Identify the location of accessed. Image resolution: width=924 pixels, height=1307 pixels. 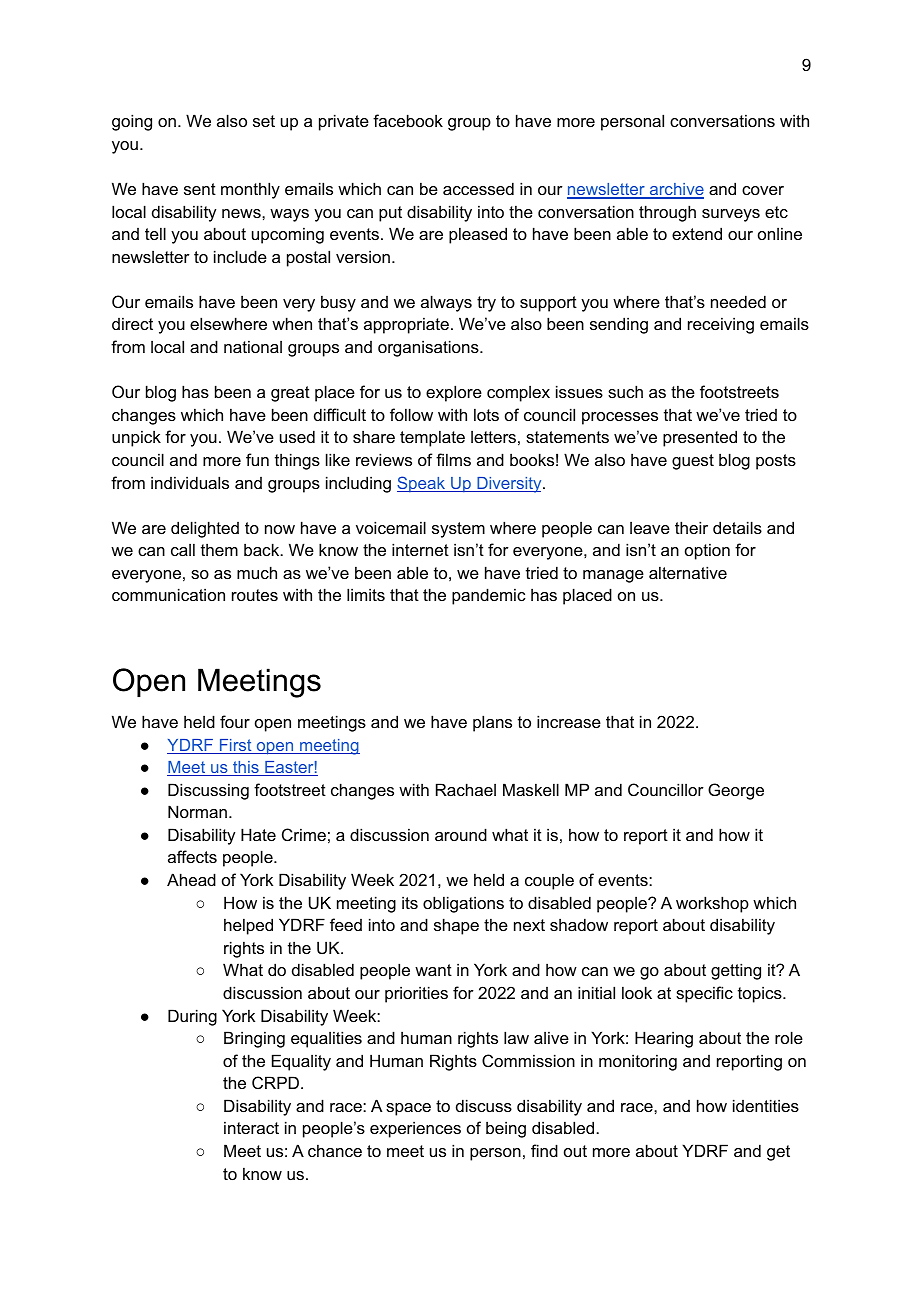
(478, 188).
